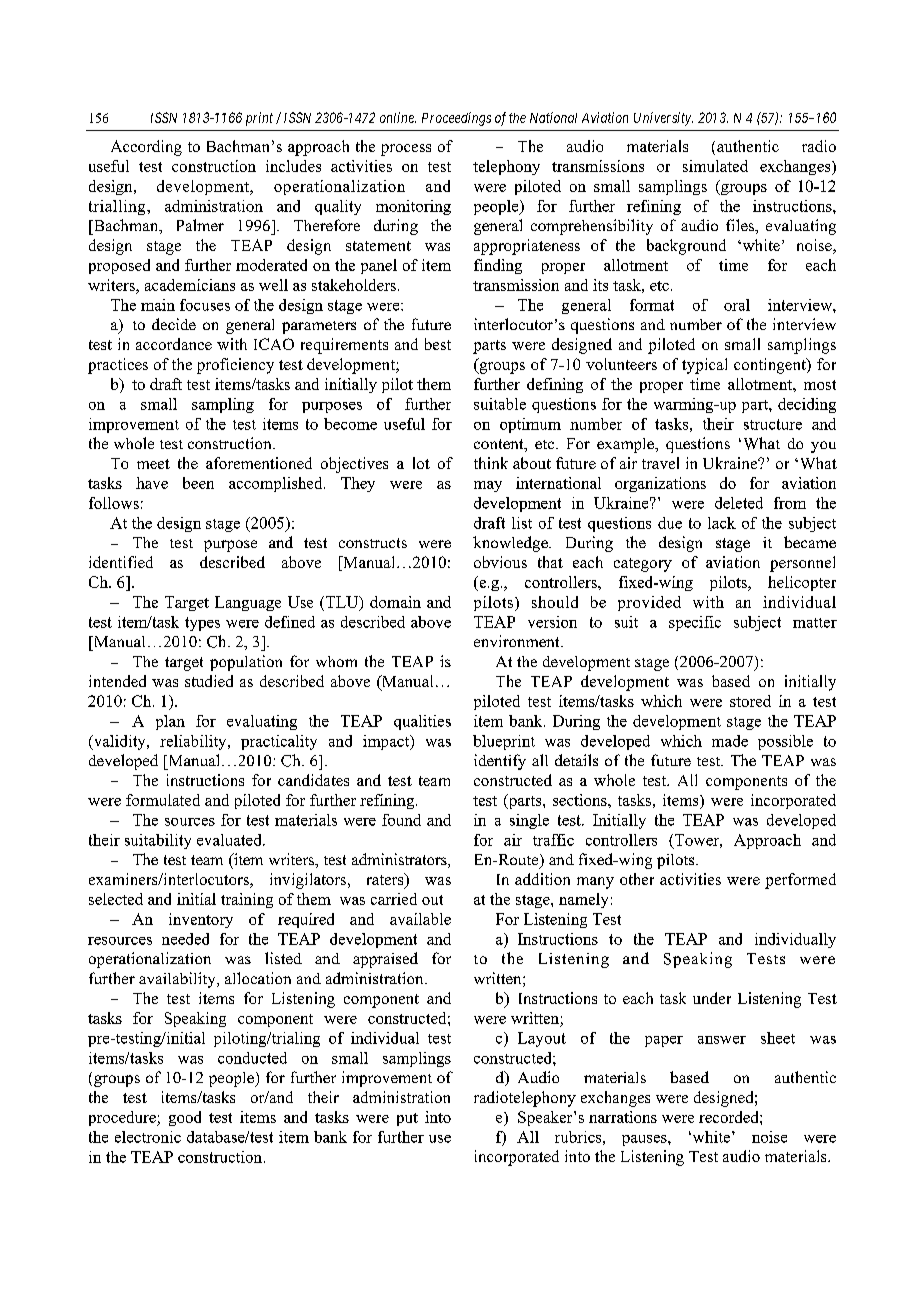 Image resolution: width=924 pixels, height=1308 pixels. I want to click on best, so click(438, 344).
